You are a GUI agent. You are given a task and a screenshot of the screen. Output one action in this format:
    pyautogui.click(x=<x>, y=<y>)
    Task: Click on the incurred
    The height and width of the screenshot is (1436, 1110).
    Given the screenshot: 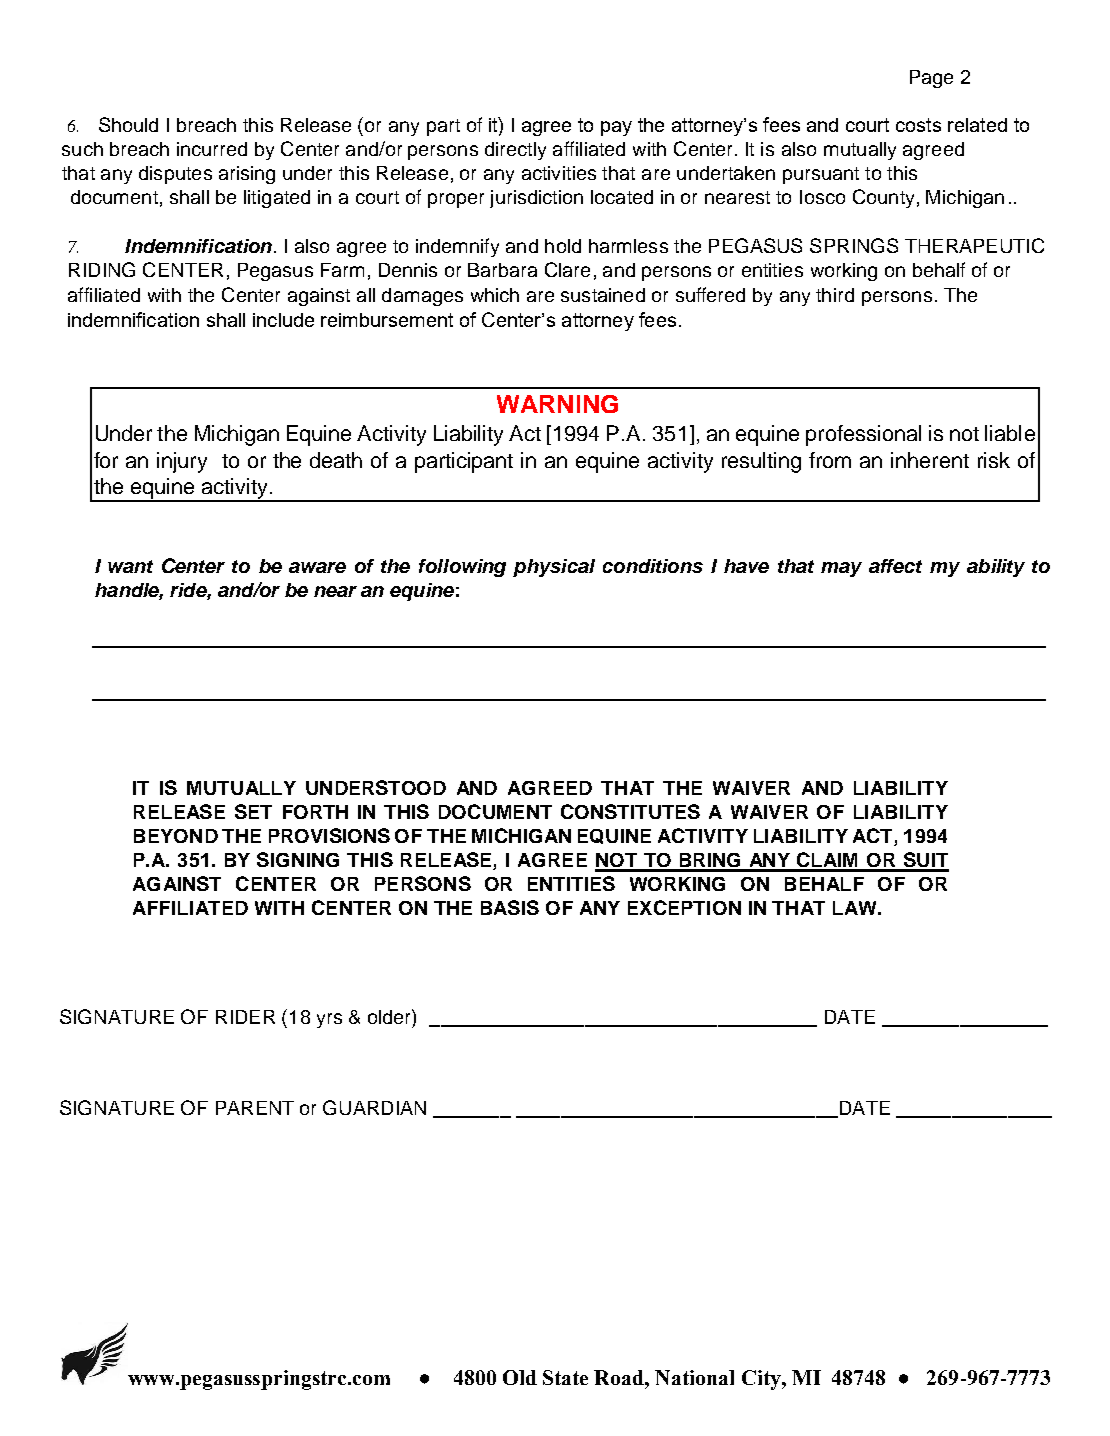 What is the action you would take?
    pyautogui.click(x=212, y=149)
